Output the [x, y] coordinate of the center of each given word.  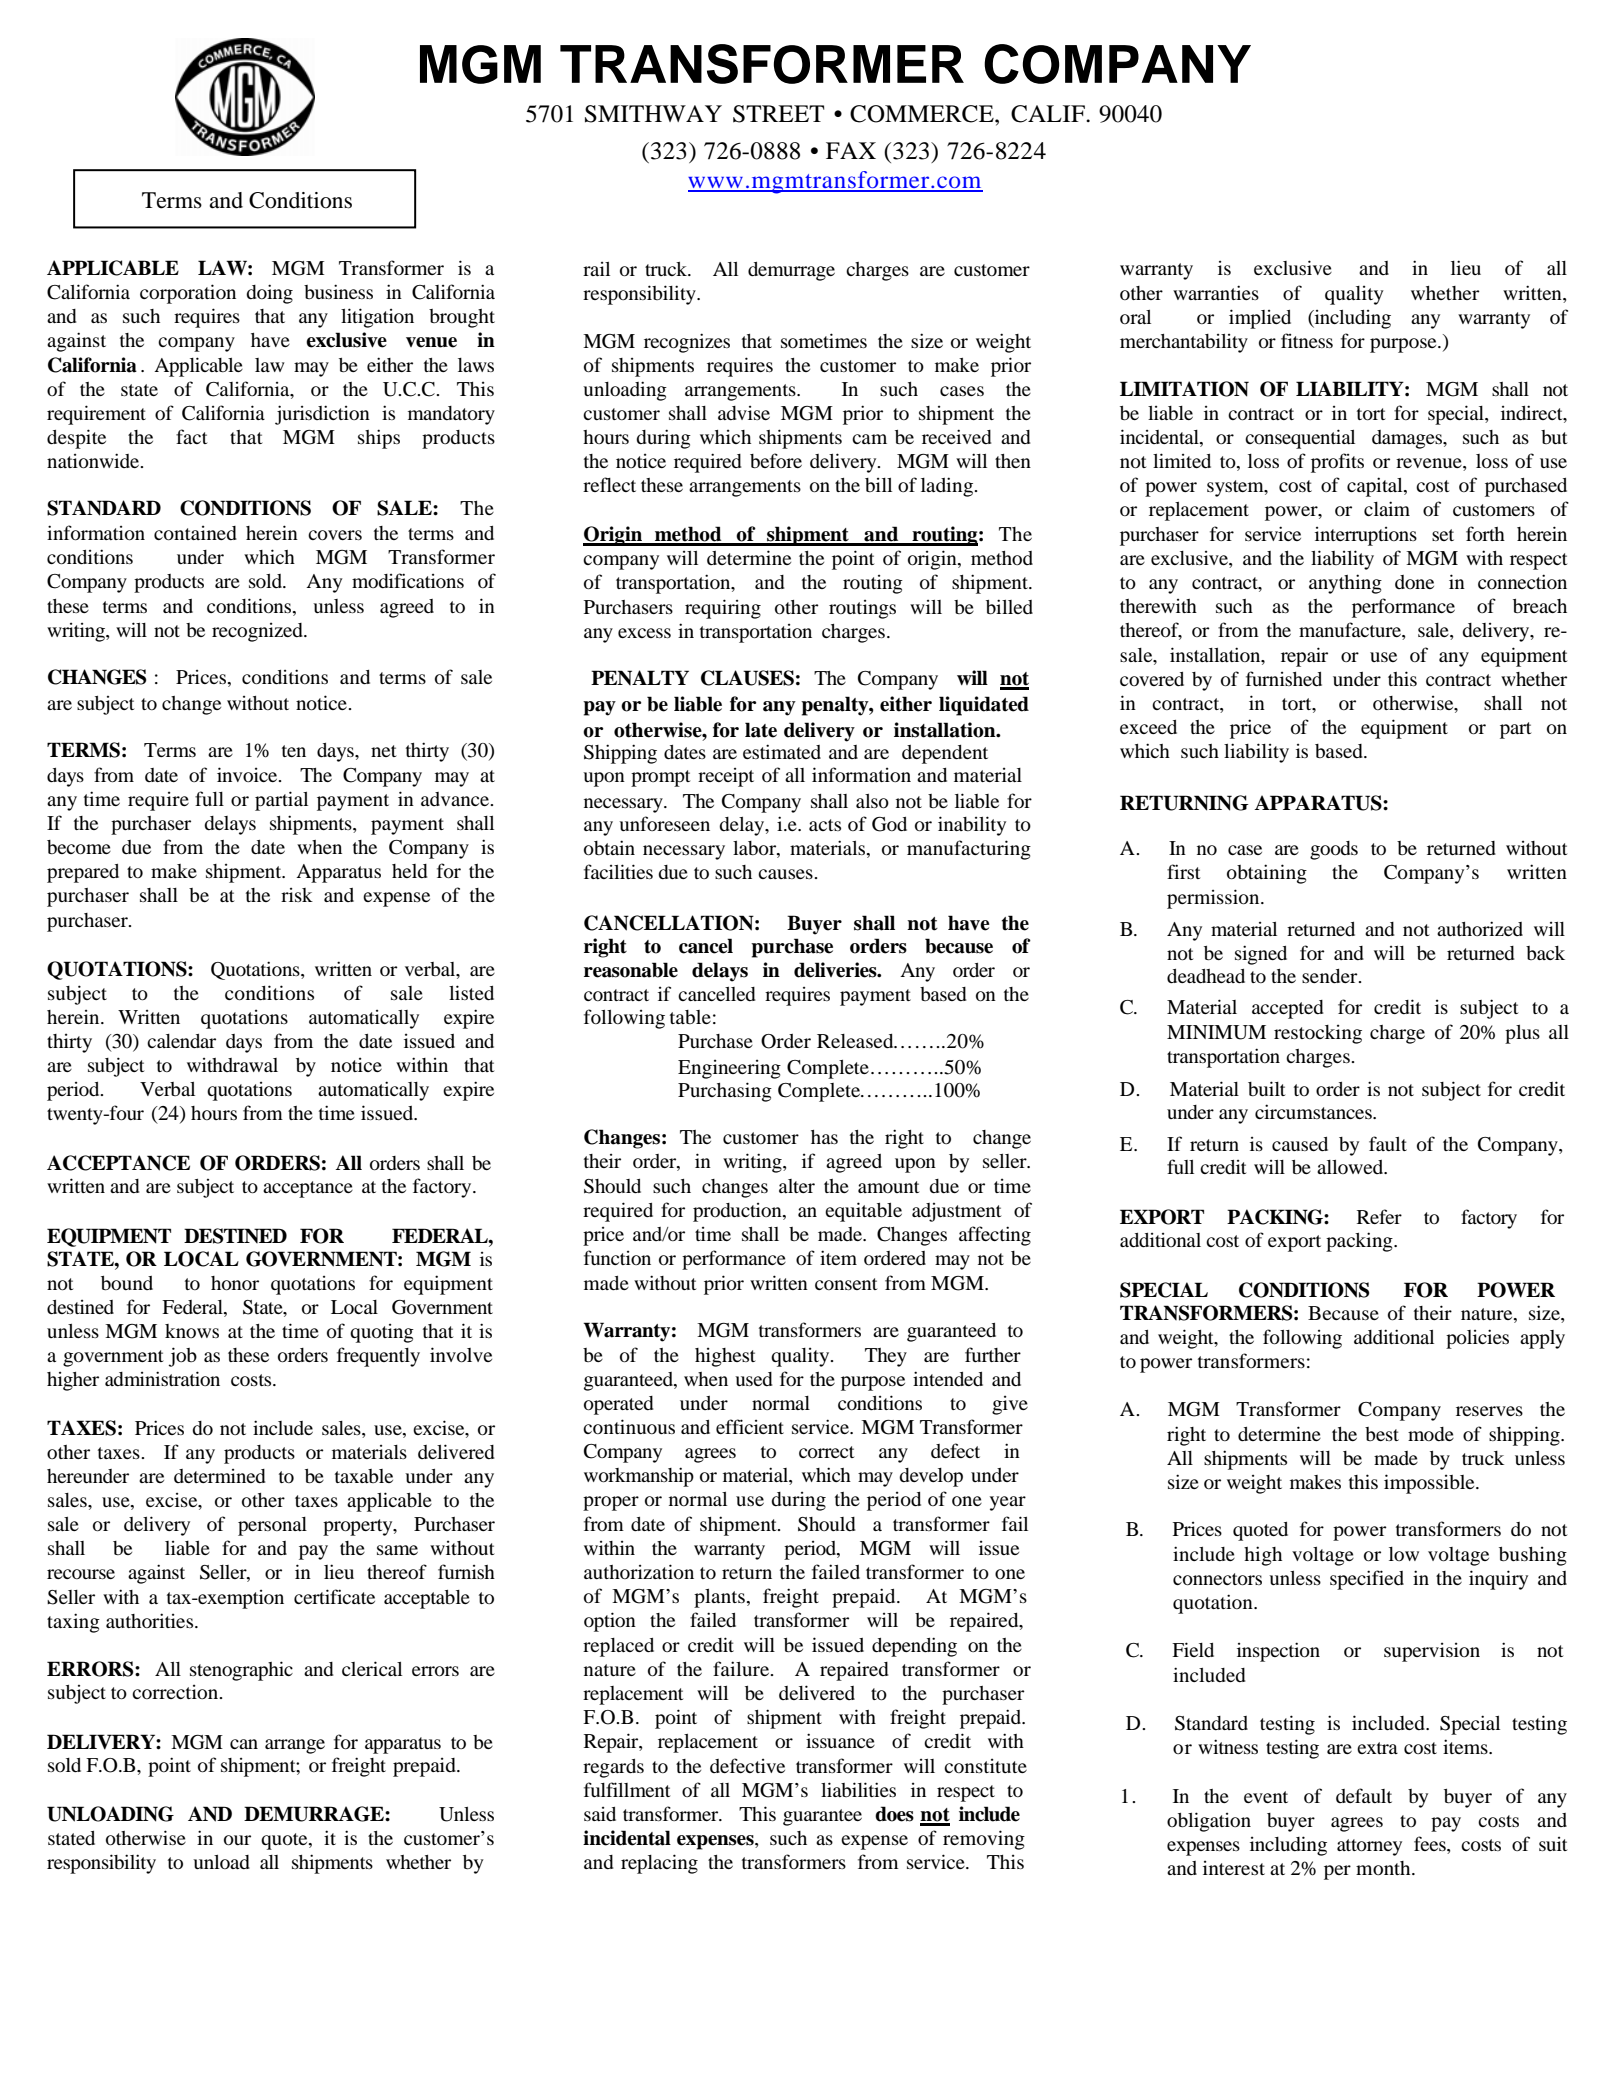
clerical [372, 1668]
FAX [851, 150]
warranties [1216, 292]
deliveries [836, 970]
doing [269, 294]
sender [1331, 976]
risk [297, 895]
